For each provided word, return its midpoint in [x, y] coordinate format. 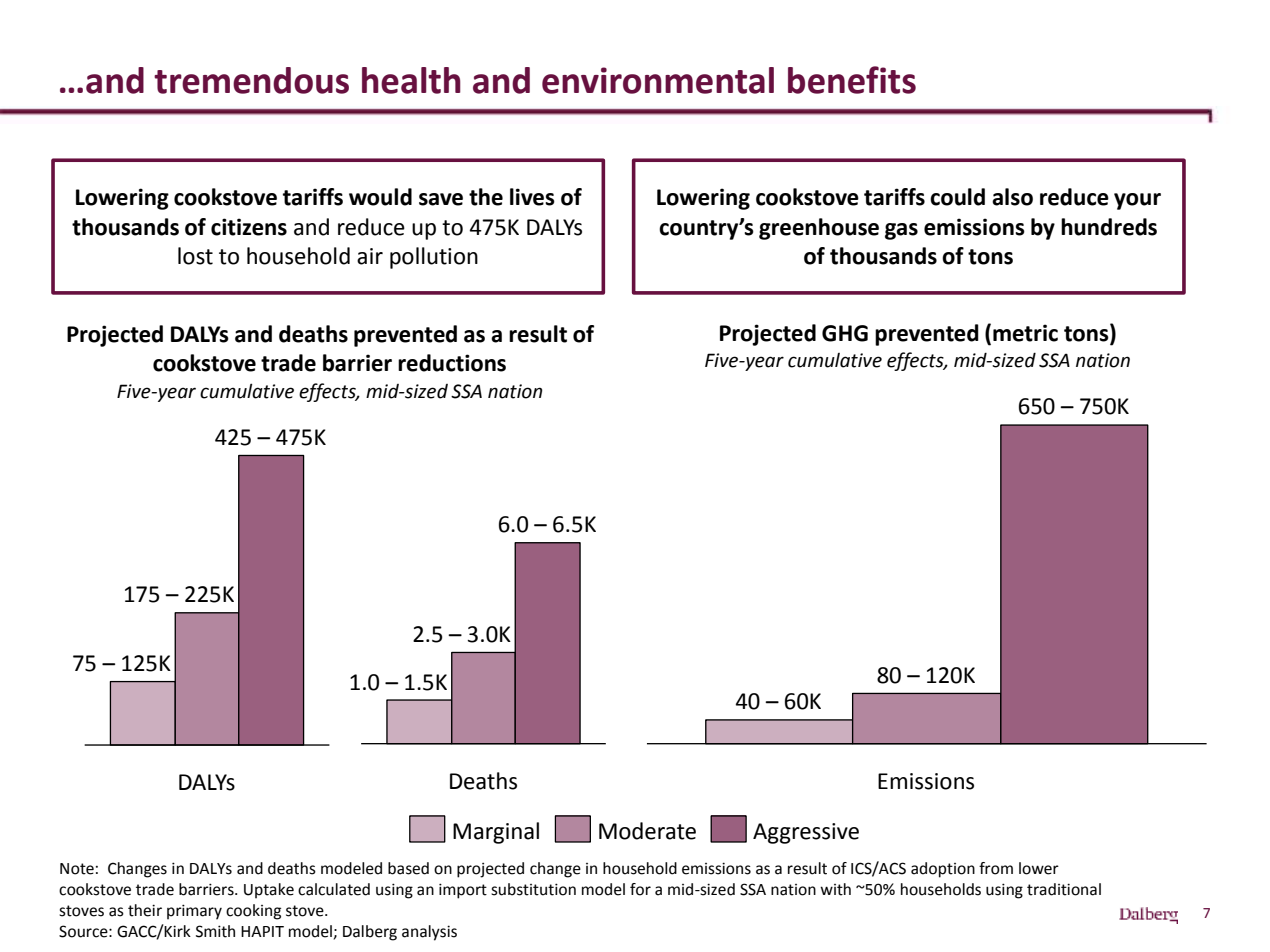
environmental [658, 80]
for [640, 889]
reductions [452, 363]
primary [194, 912]
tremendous [251, 80]
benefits [852, 80]
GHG [845, 333]
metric [1025, 333]
